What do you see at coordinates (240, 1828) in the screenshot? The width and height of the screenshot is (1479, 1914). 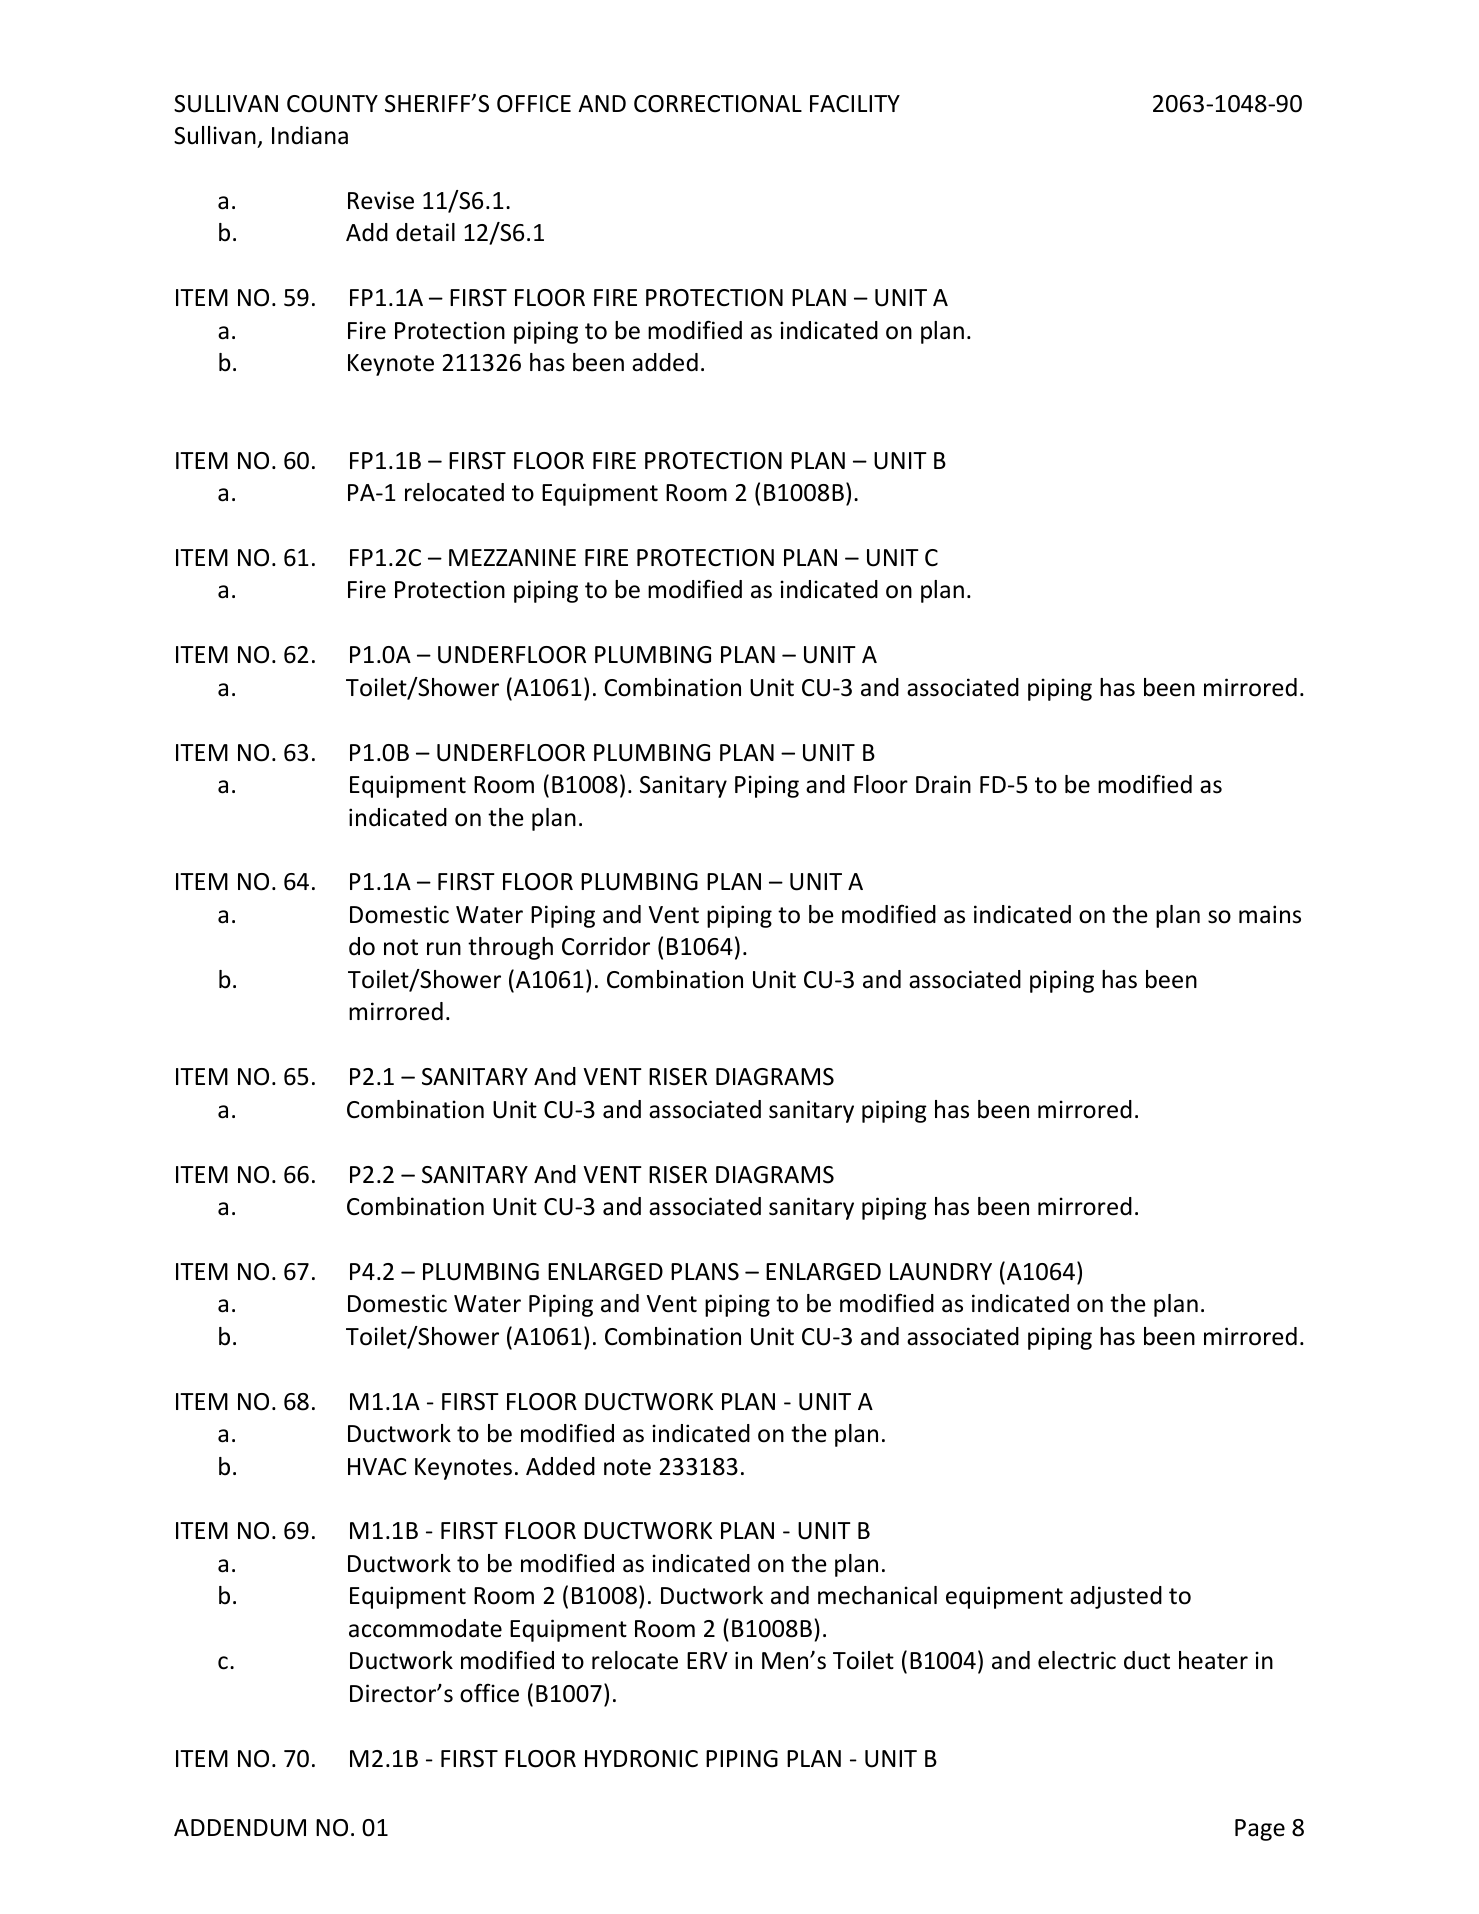 I see `ADDENDUM` at bounding box center [240, 1828].
